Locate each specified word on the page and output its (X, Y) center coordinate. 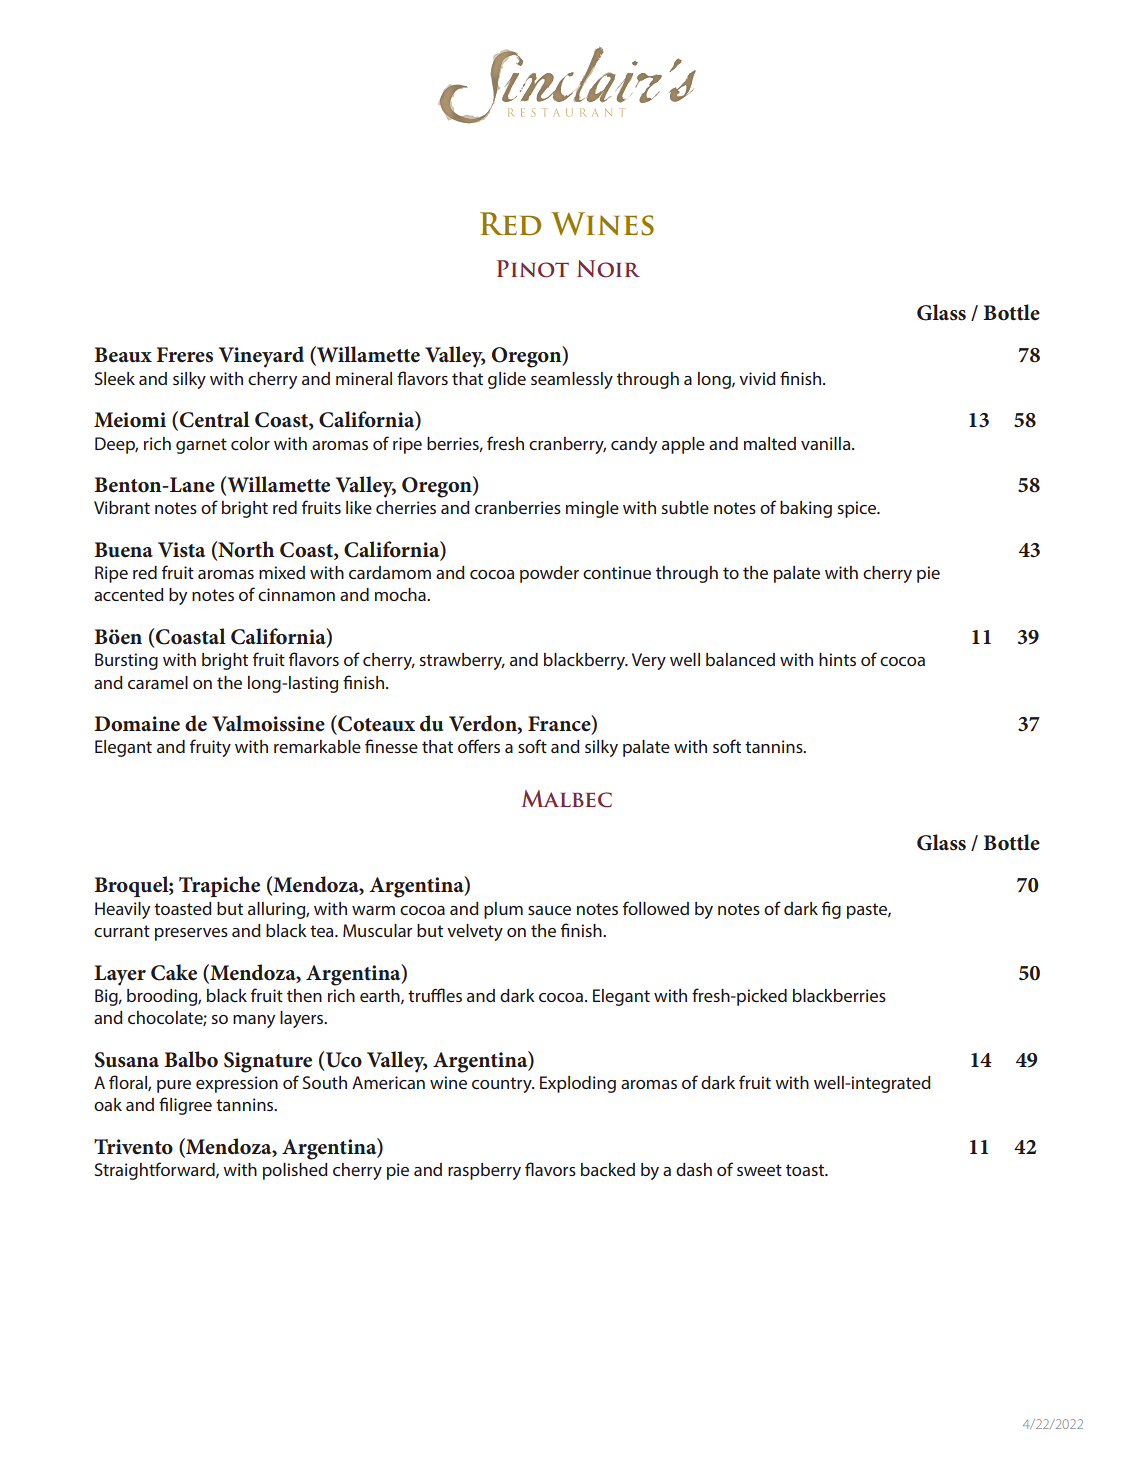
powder (549, 574)
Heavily (122, 910)
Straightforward (156, 1171)
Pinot (533, 269)
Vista (181, 550)
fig (831, 910)
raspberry (484, 1171)
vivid (757, 378)
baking (806, 509)
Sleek (115, 378)
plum (503, 910)
